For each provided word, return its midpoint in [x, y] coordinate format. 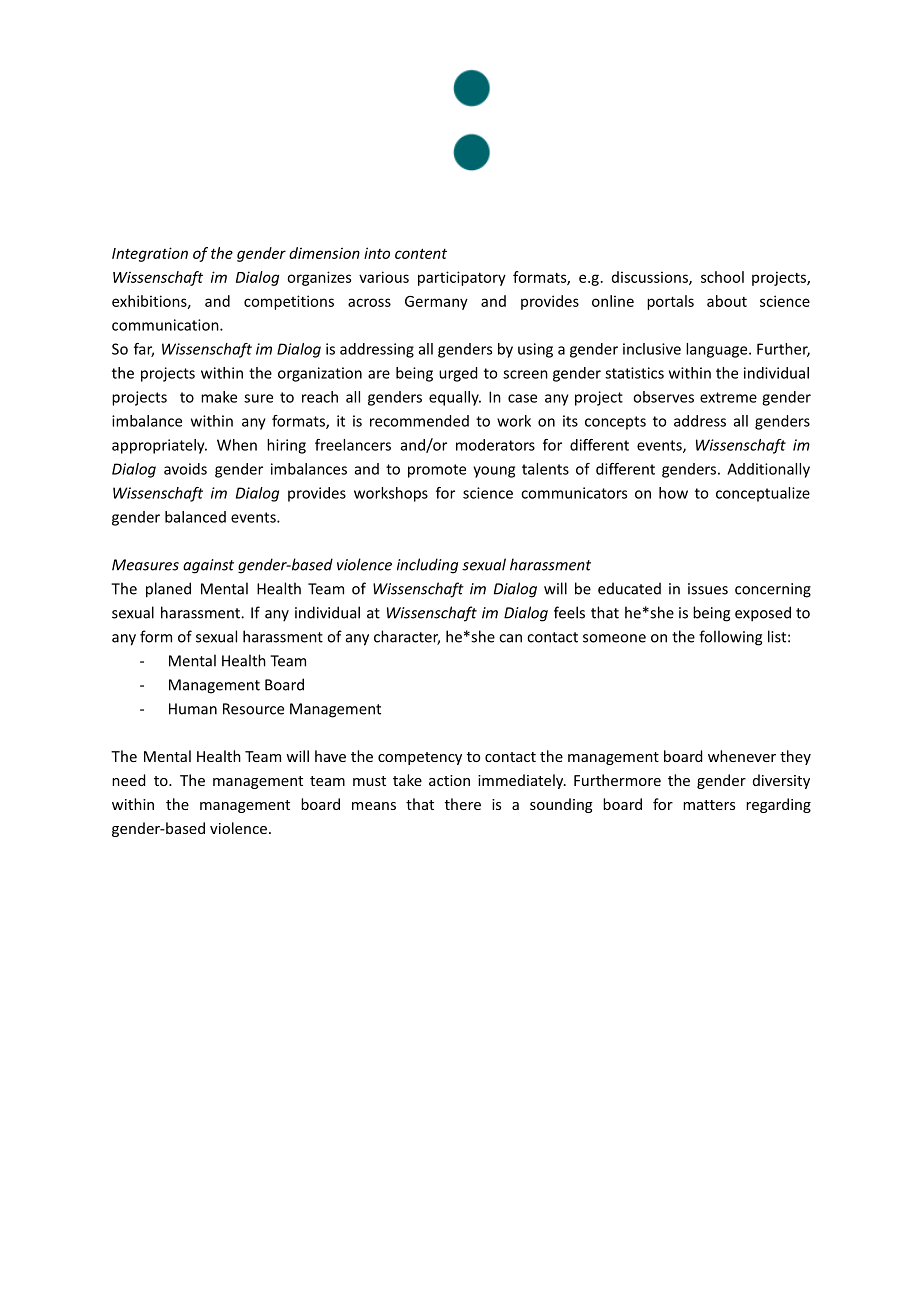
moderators [495, 445]
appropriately [159, 446]
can [510, 638]
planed [168, 590]
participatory [462, 278]
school [722, 277]
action [449, 780]
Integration [150, 254]
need [128, 780]
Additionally [768, 470]
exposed [763, 614]
